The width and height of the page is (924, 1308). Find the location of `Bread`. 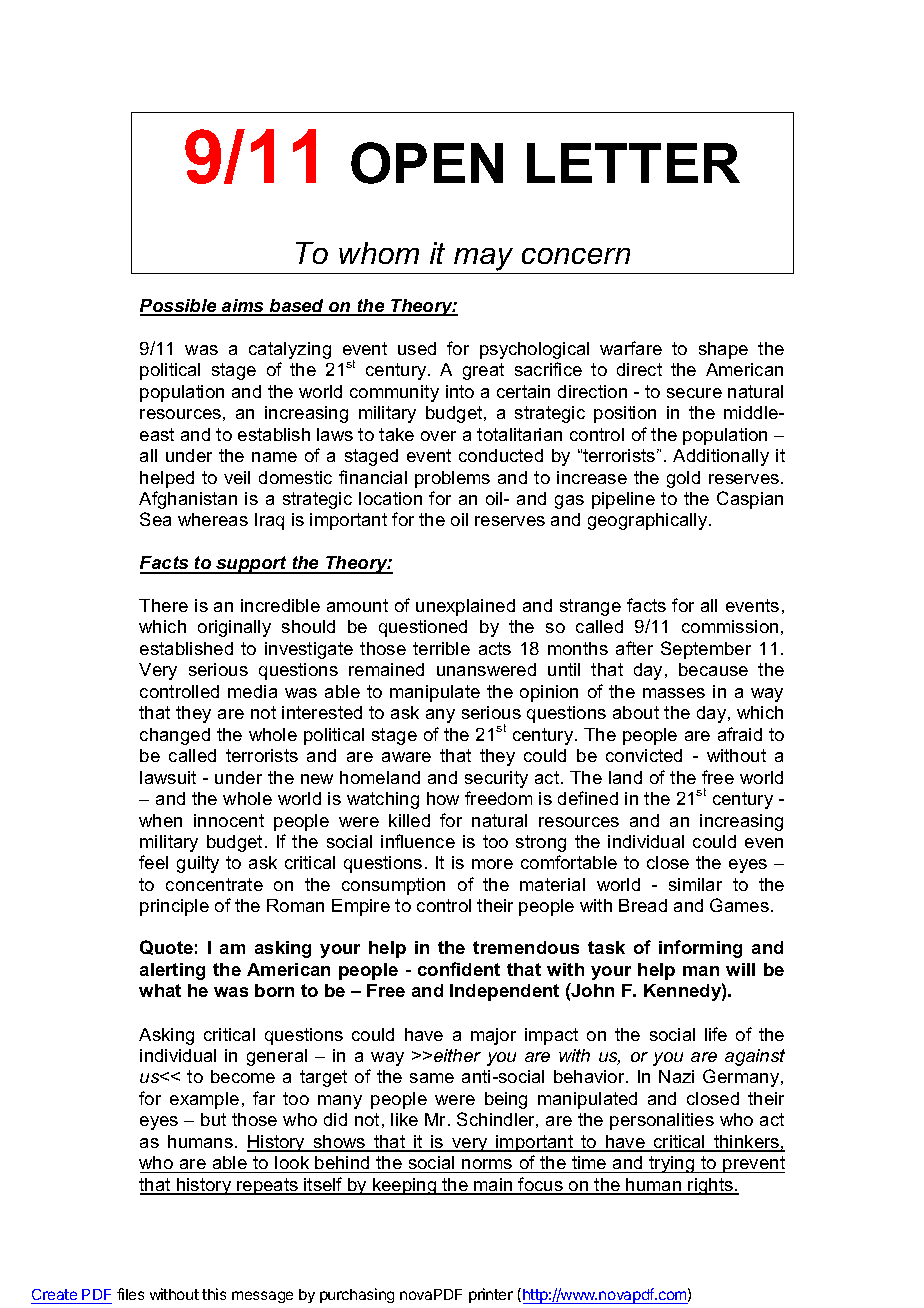

Bread is located at coordinates (643, 905).
